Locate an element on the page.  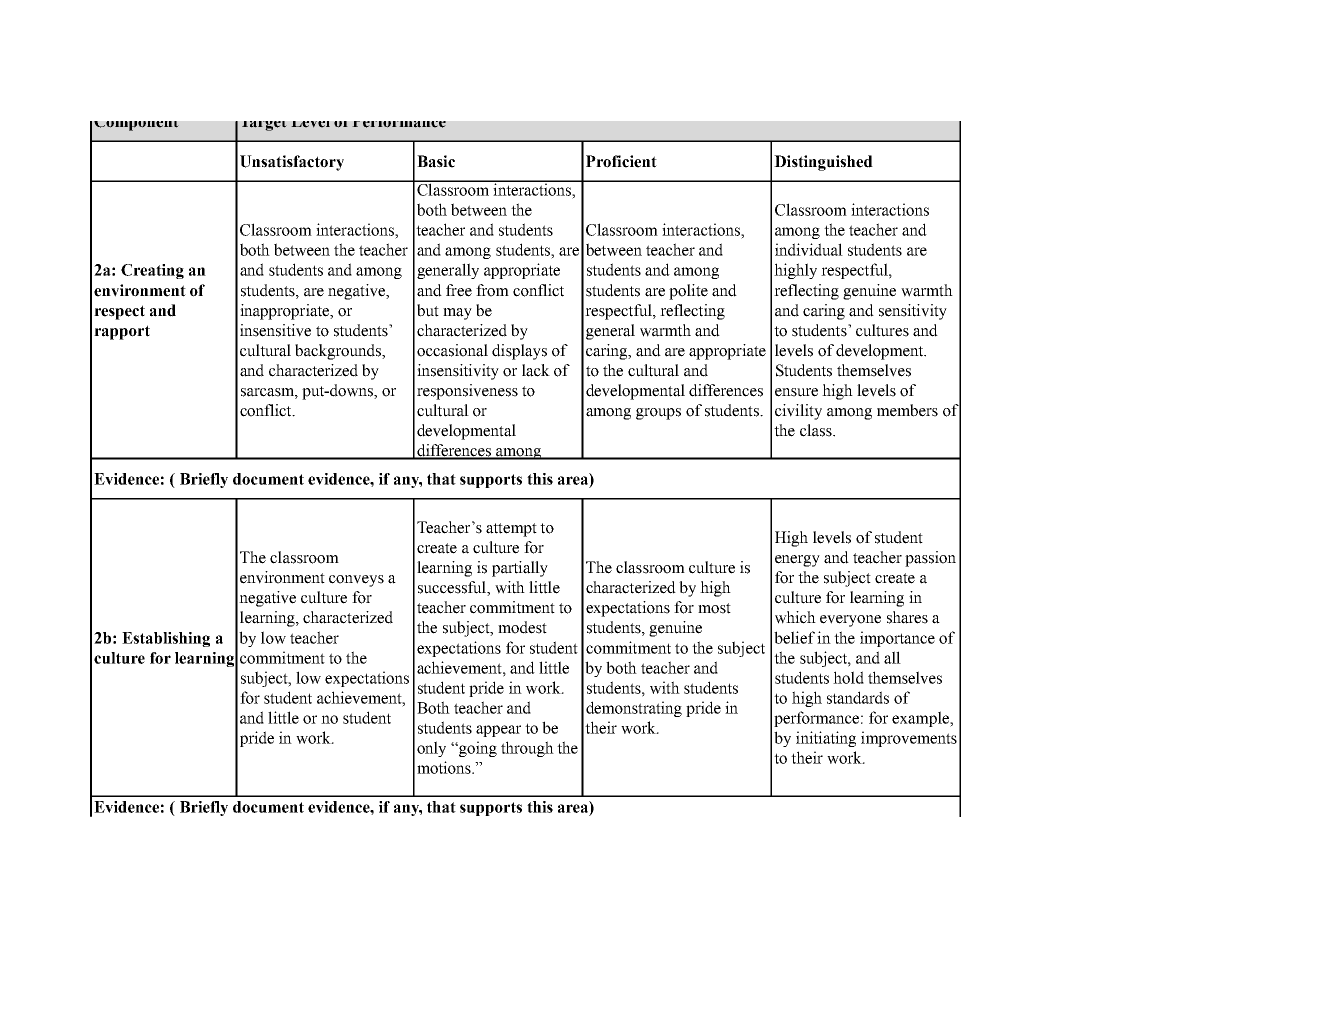
Distinguished is located at coordinates (823, 163).
